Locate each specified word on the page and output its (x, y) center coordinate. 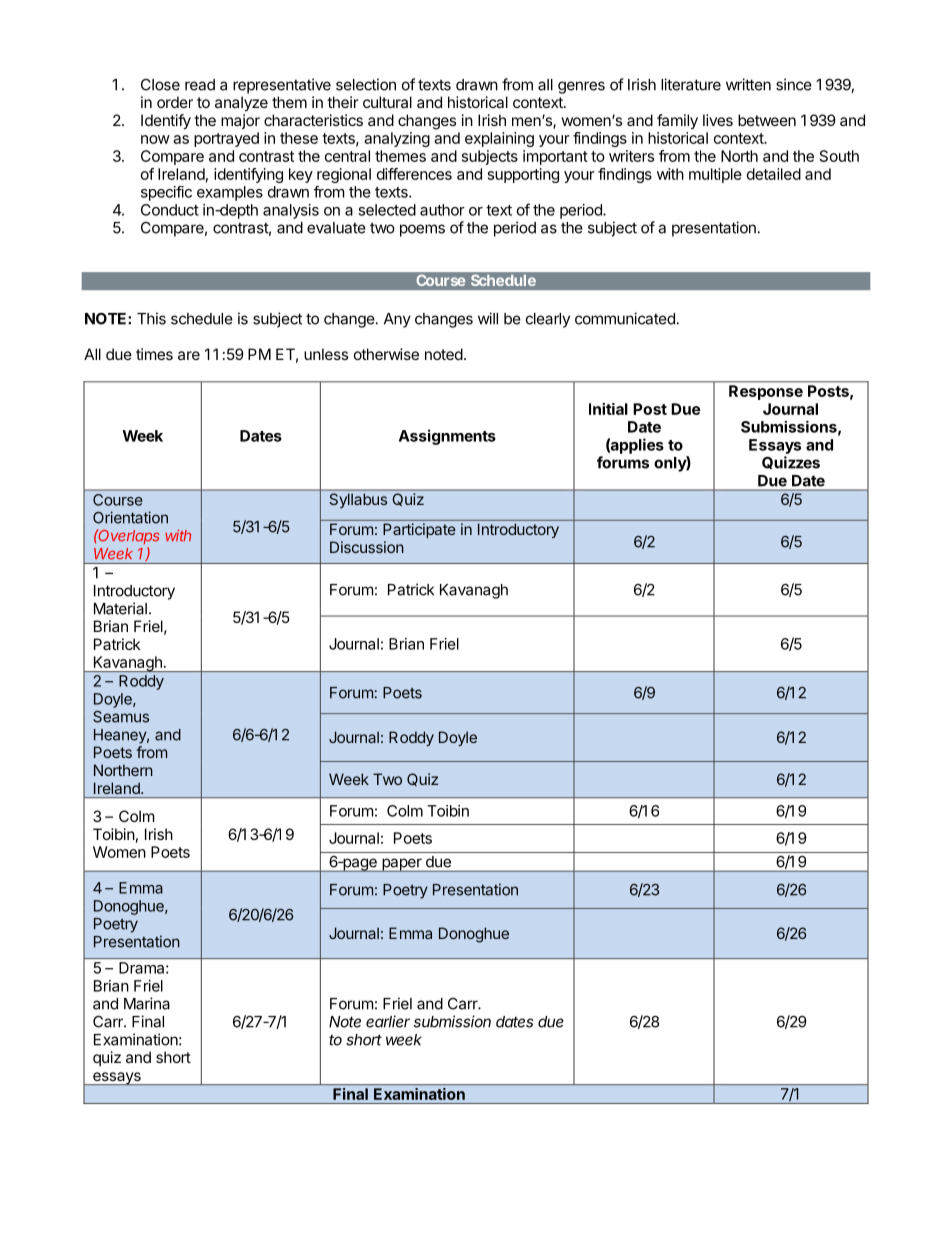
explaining (499, 139)
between (767, 120)
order (175, 102)
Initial (608, 409)
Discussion (367, 547)
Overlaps (128, 536)
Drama (143, 968)
